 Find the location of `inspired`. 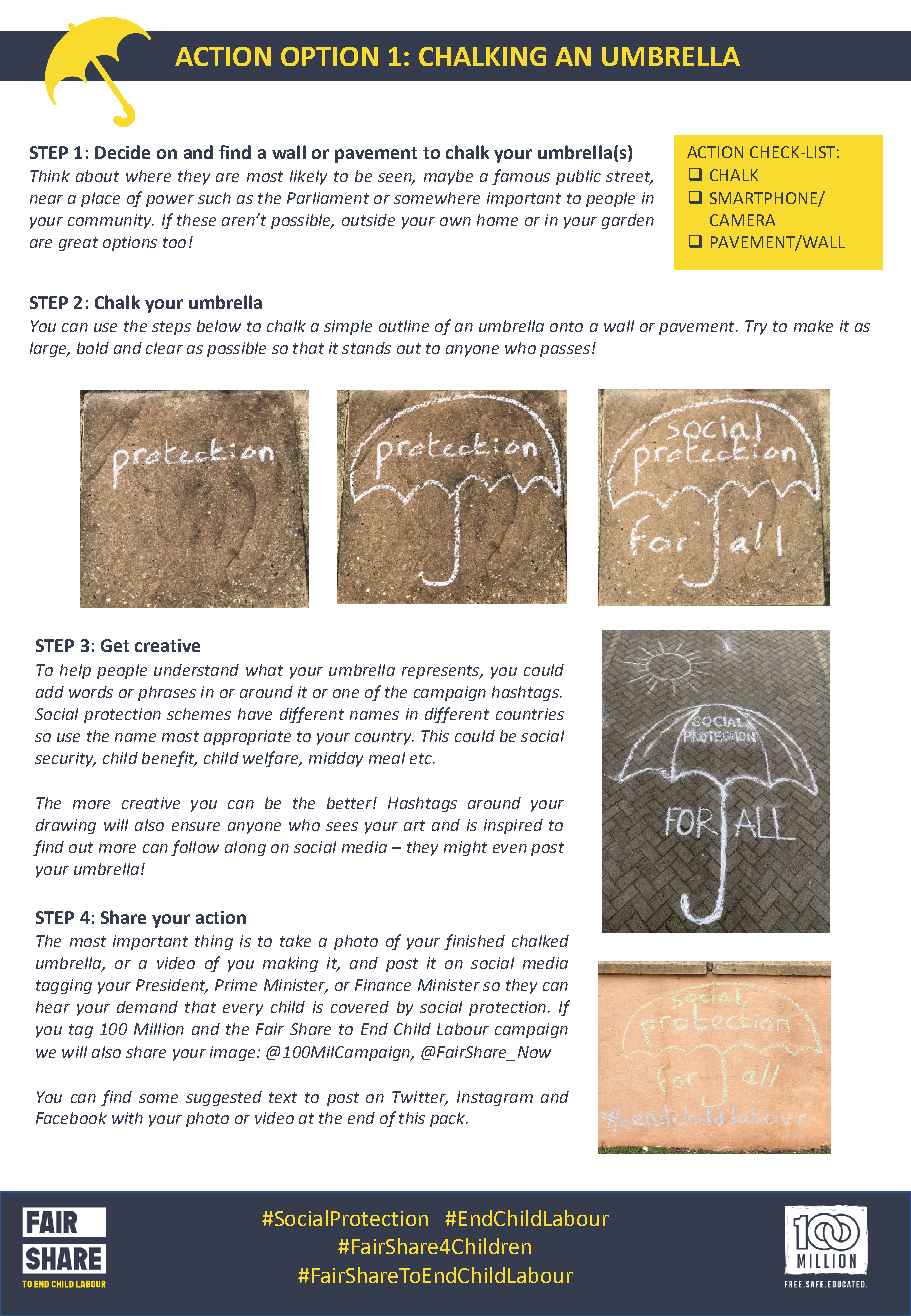

inspired is located at coordinates (513, 826).
